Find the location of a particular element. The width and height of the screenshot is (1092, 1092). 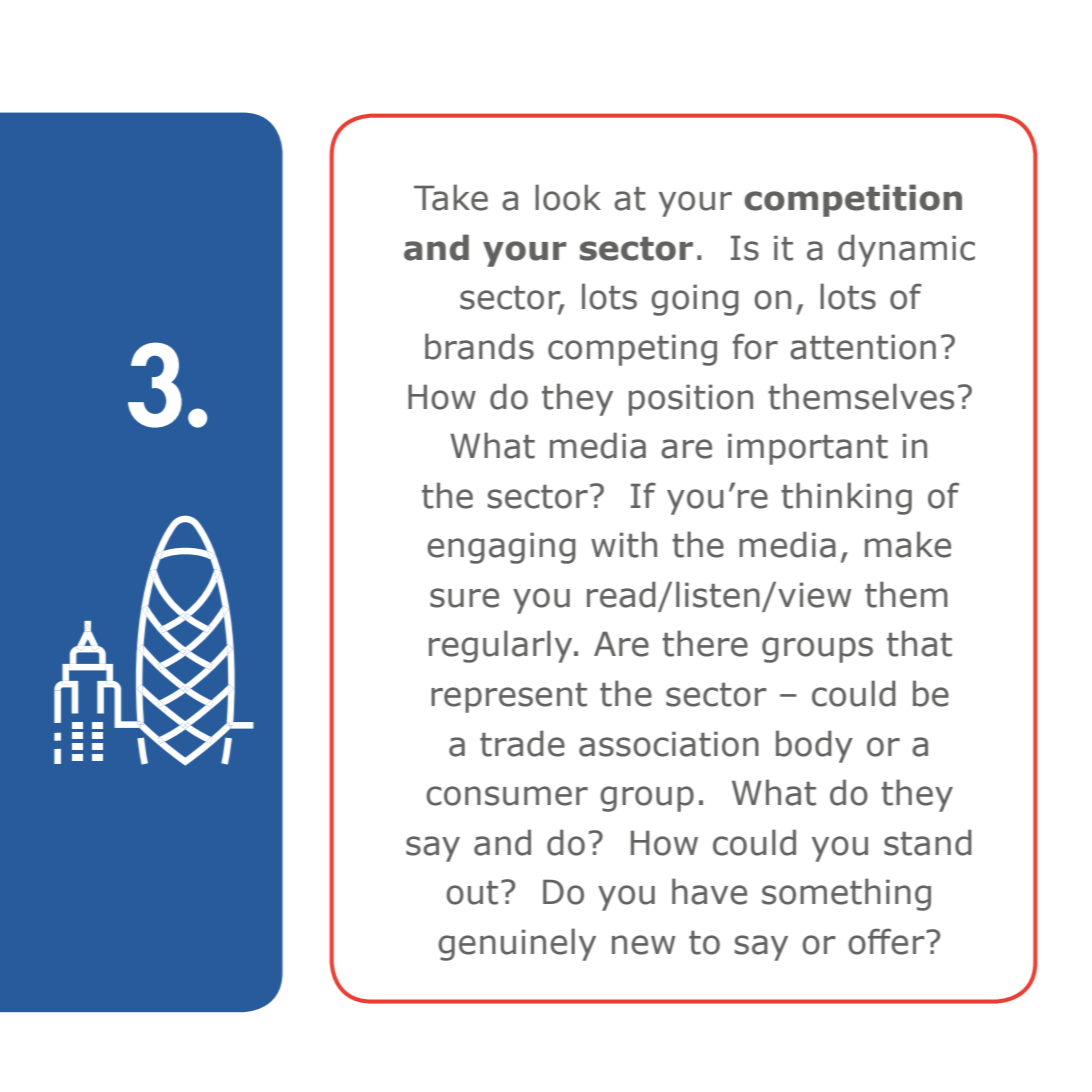

thinking is located at coordinates (846, 498).
